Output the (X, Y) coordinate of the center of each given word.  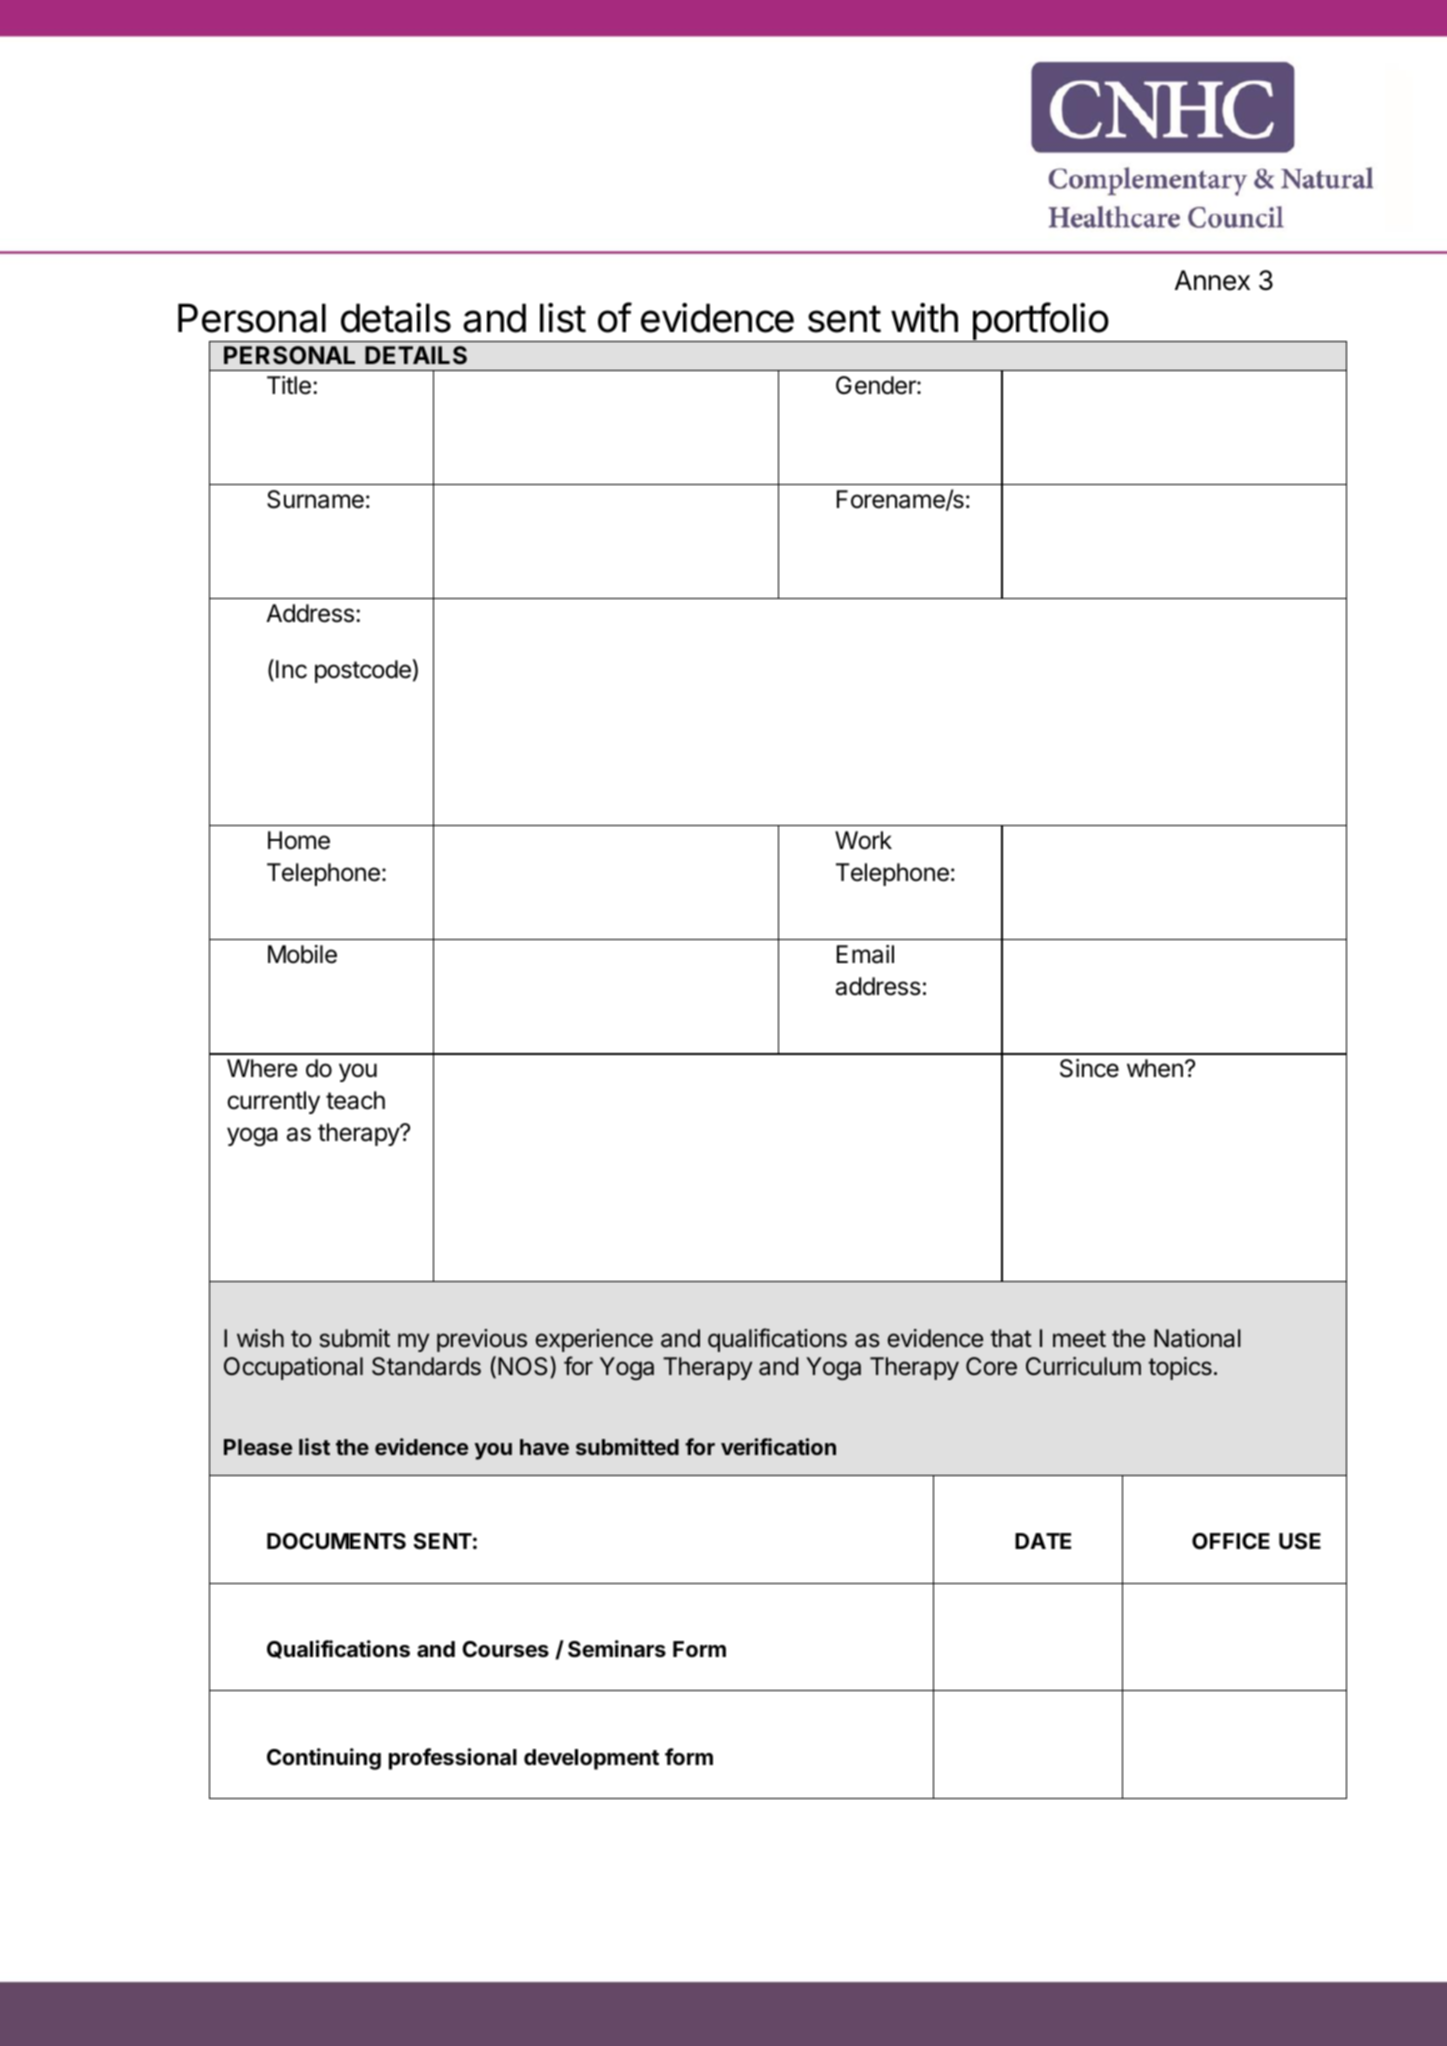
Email (865, 954)
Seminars (617, 1649)
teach (355, 1100)
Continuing (324, 1759)
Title (289, 385)
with (924, 318)
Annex (1212, 280)
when (1155, 1068)
